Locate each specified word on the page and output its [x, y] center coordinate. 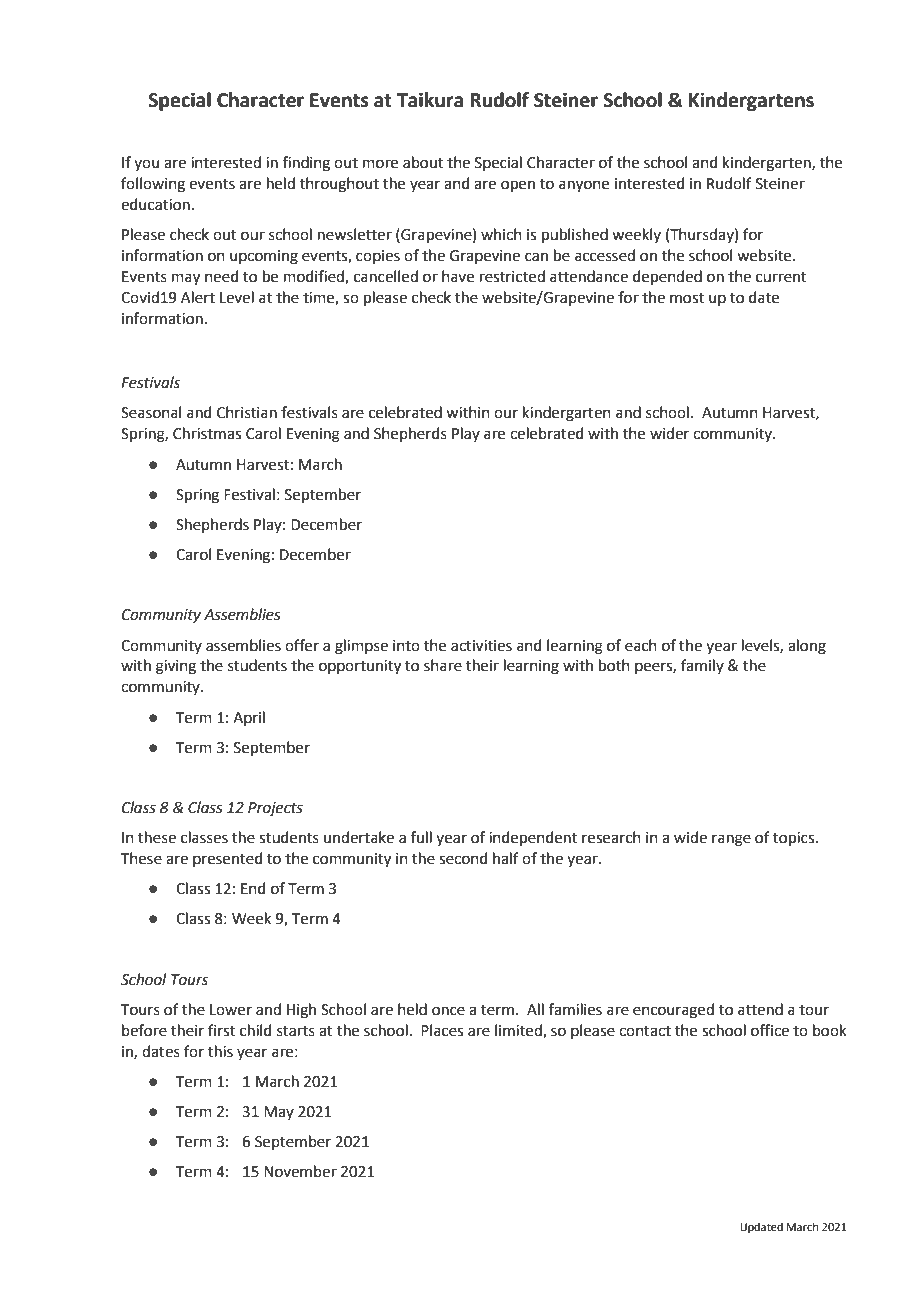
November [300, 1171]
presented [228, 859]
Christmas [207, 433]
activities [481, 646]
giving [176, 667]
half [506, 858]
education [155, 204]
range [731, 840]
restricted [512, 276]
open [518, 186]
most [687, 298]
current [781, 277]
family [702, 666]
